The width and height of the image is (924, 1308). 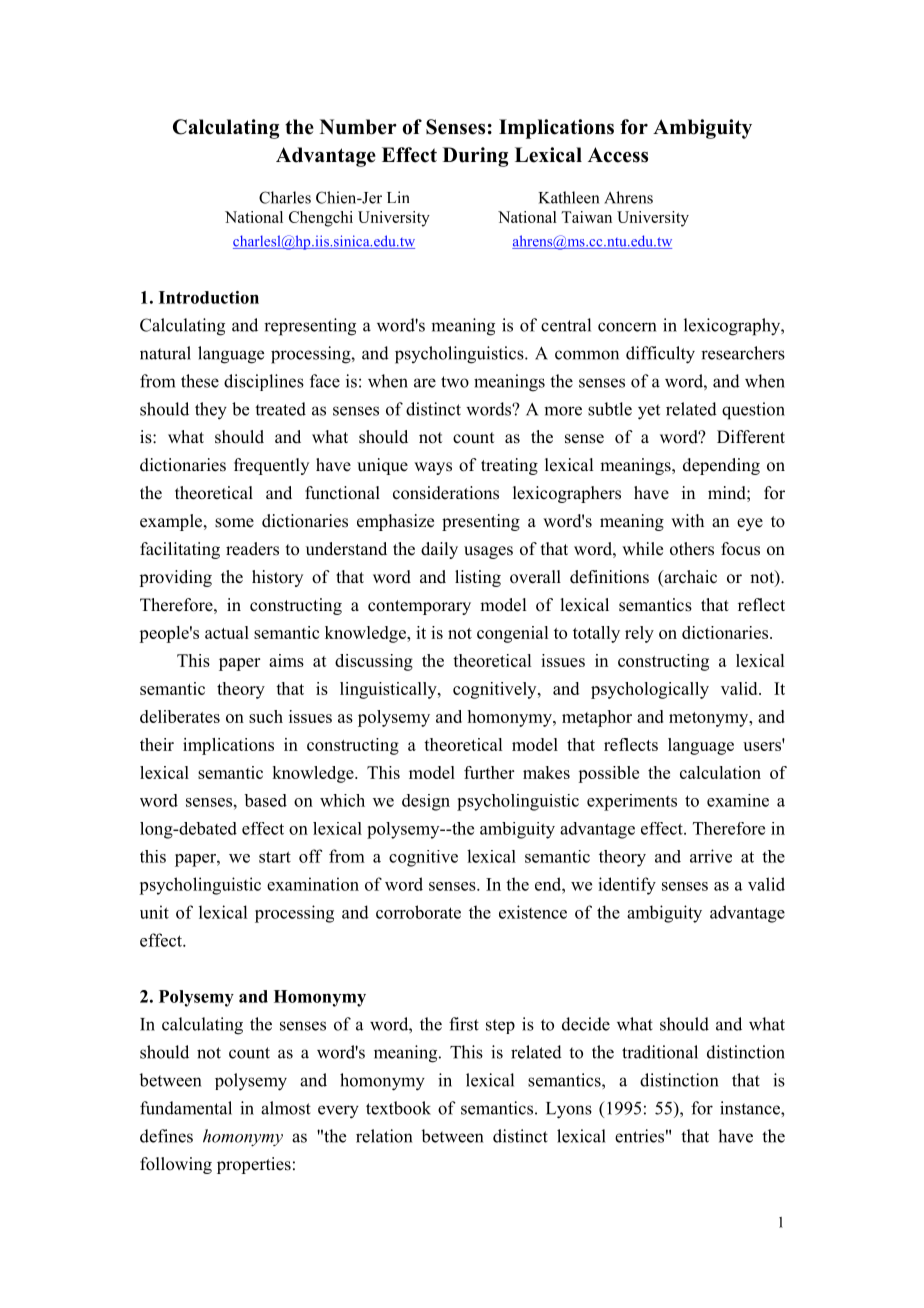 I want to click on two, so click(x=455, y=382).
